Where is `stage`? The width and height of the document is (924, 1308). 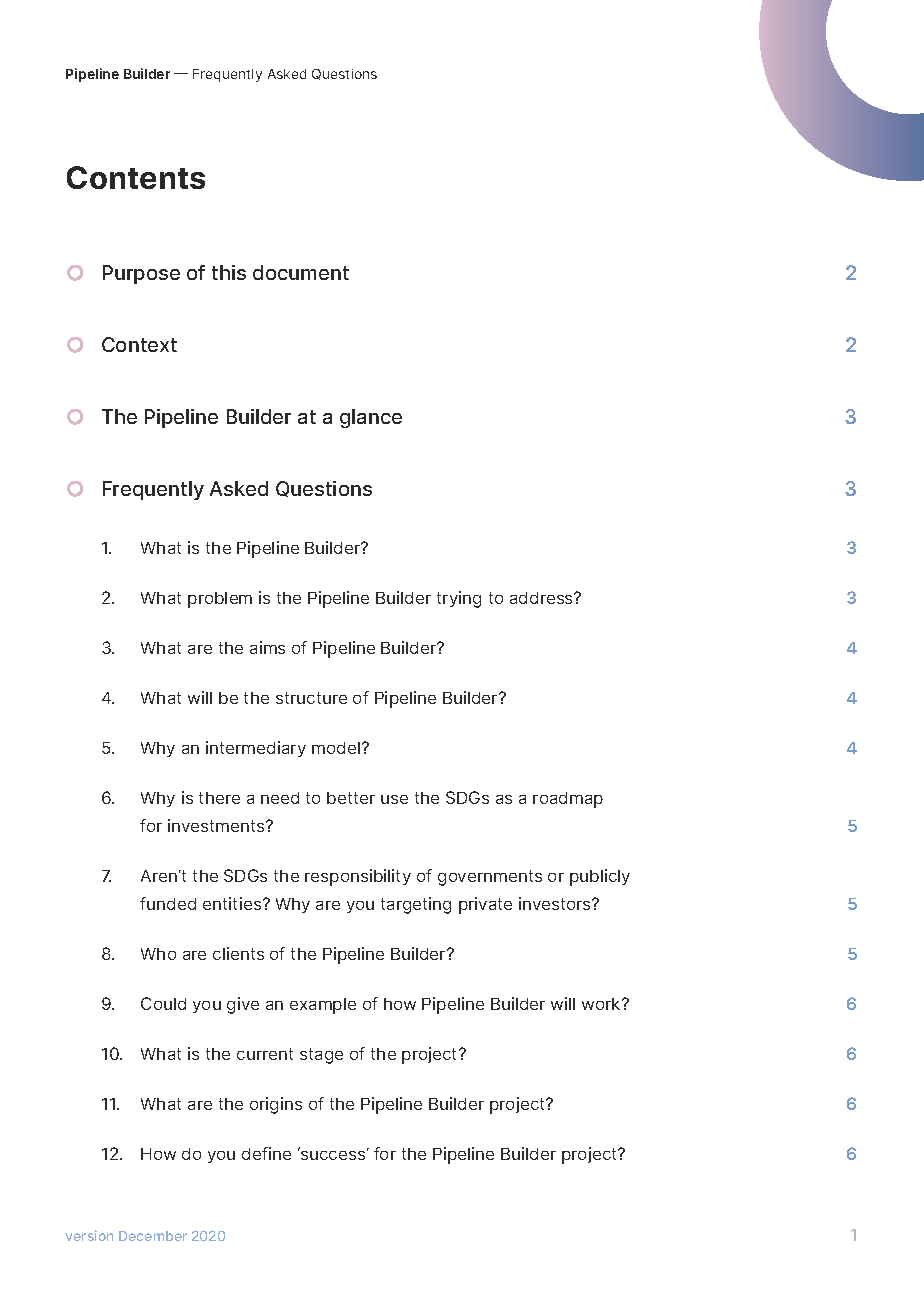 stage is located at coordinates (321, 1056).
